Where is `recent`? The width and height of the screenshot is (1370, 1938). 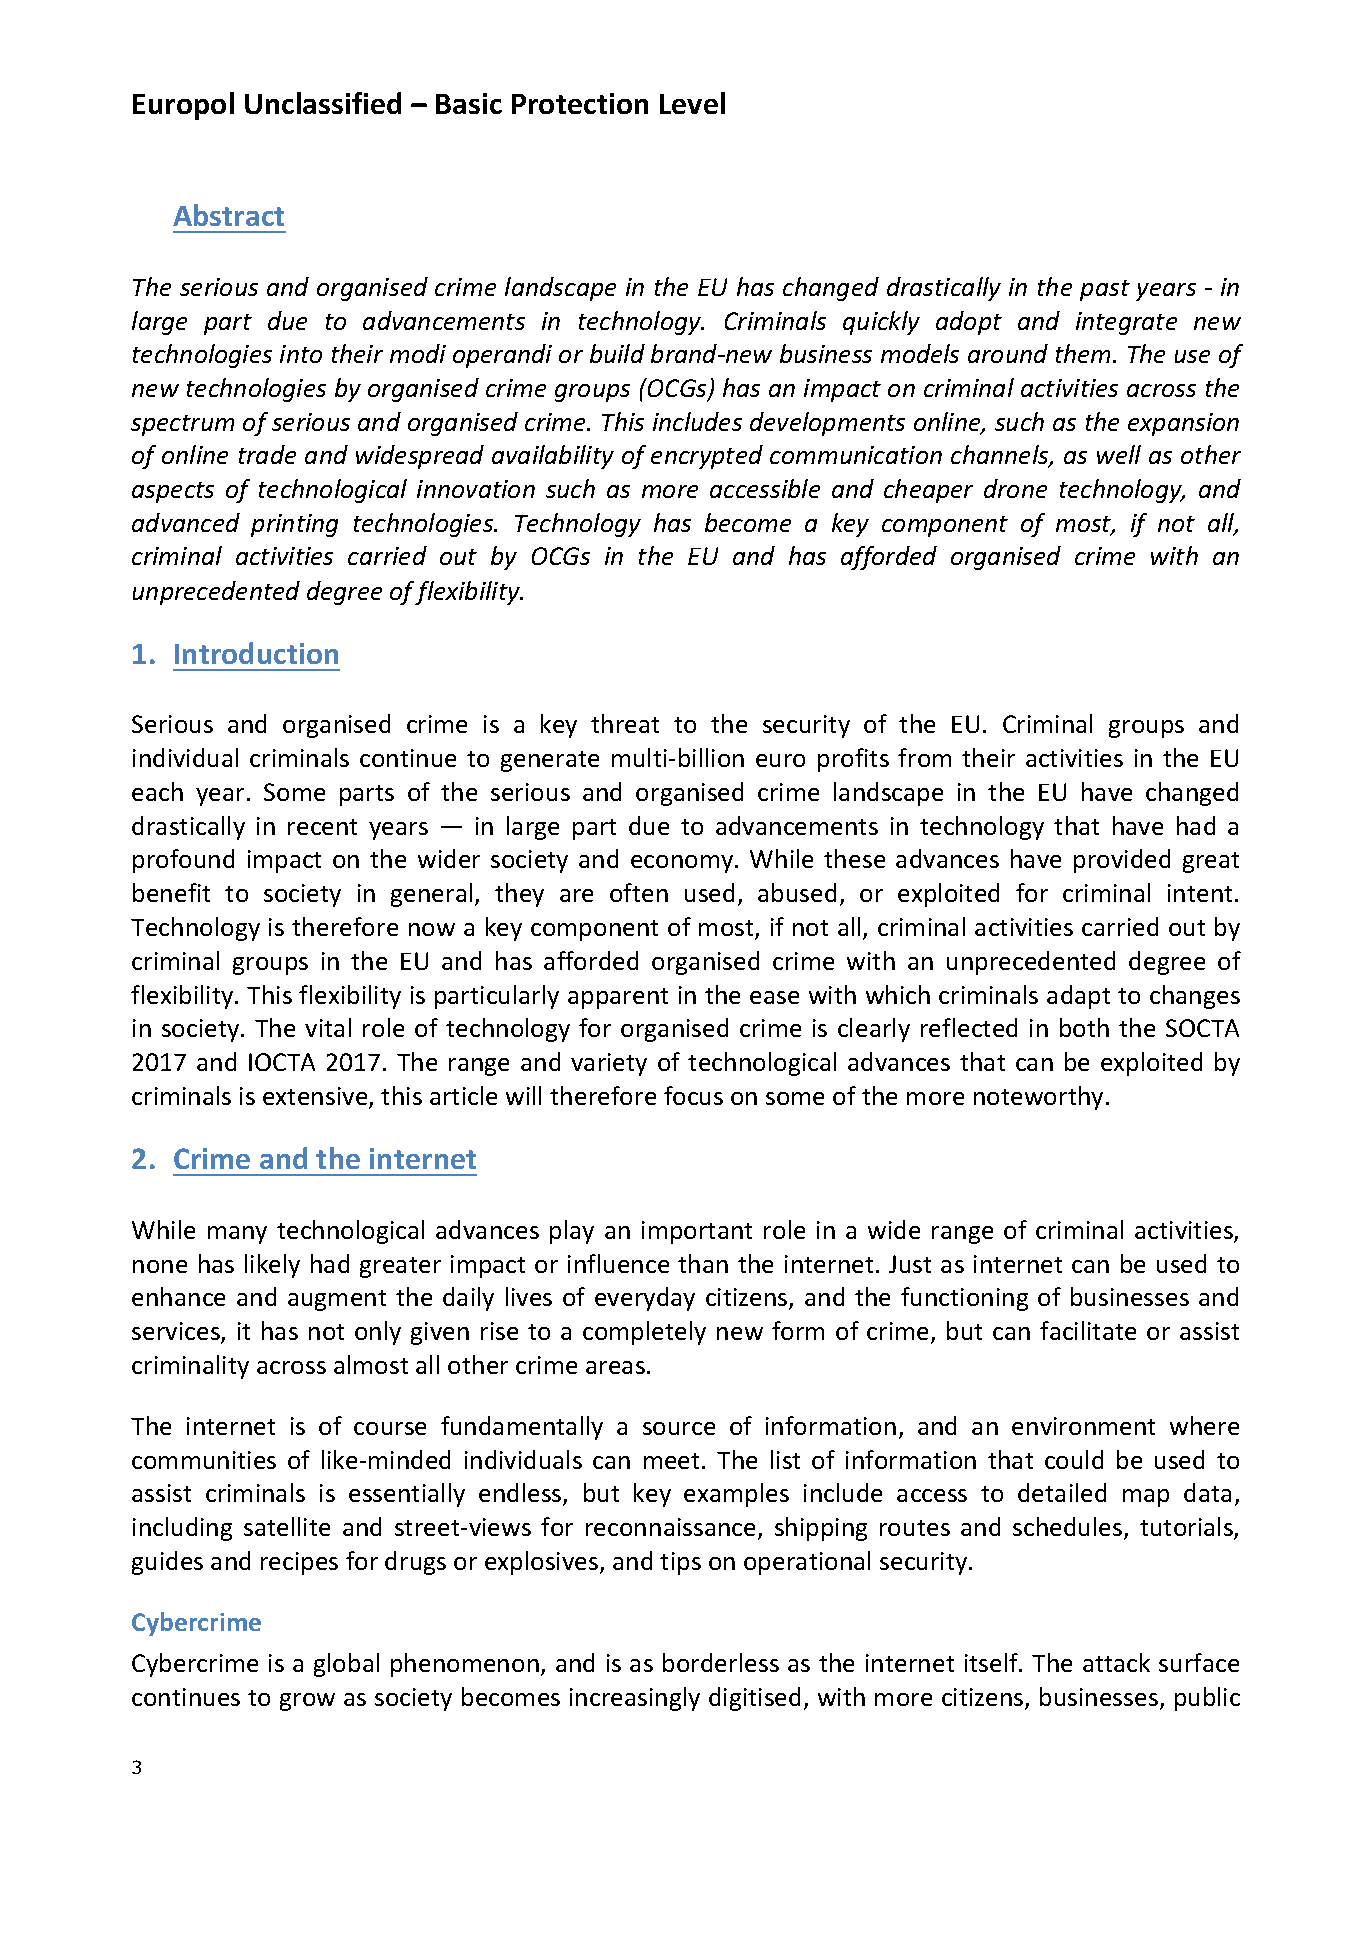 recent is located at coordinates (322, 827).
